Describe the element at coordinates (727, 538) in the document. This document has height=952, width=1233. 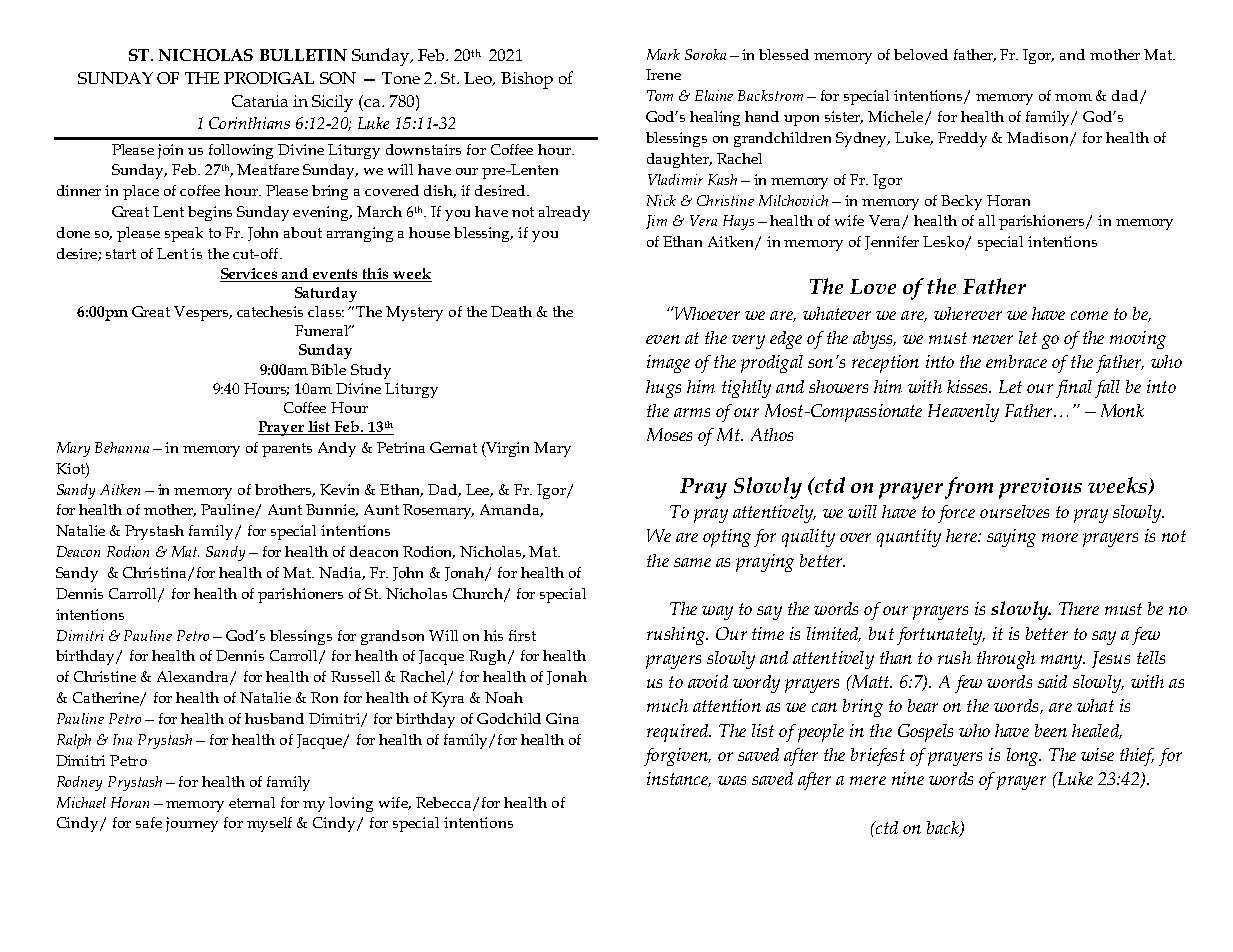
I see `opting` at that location.
